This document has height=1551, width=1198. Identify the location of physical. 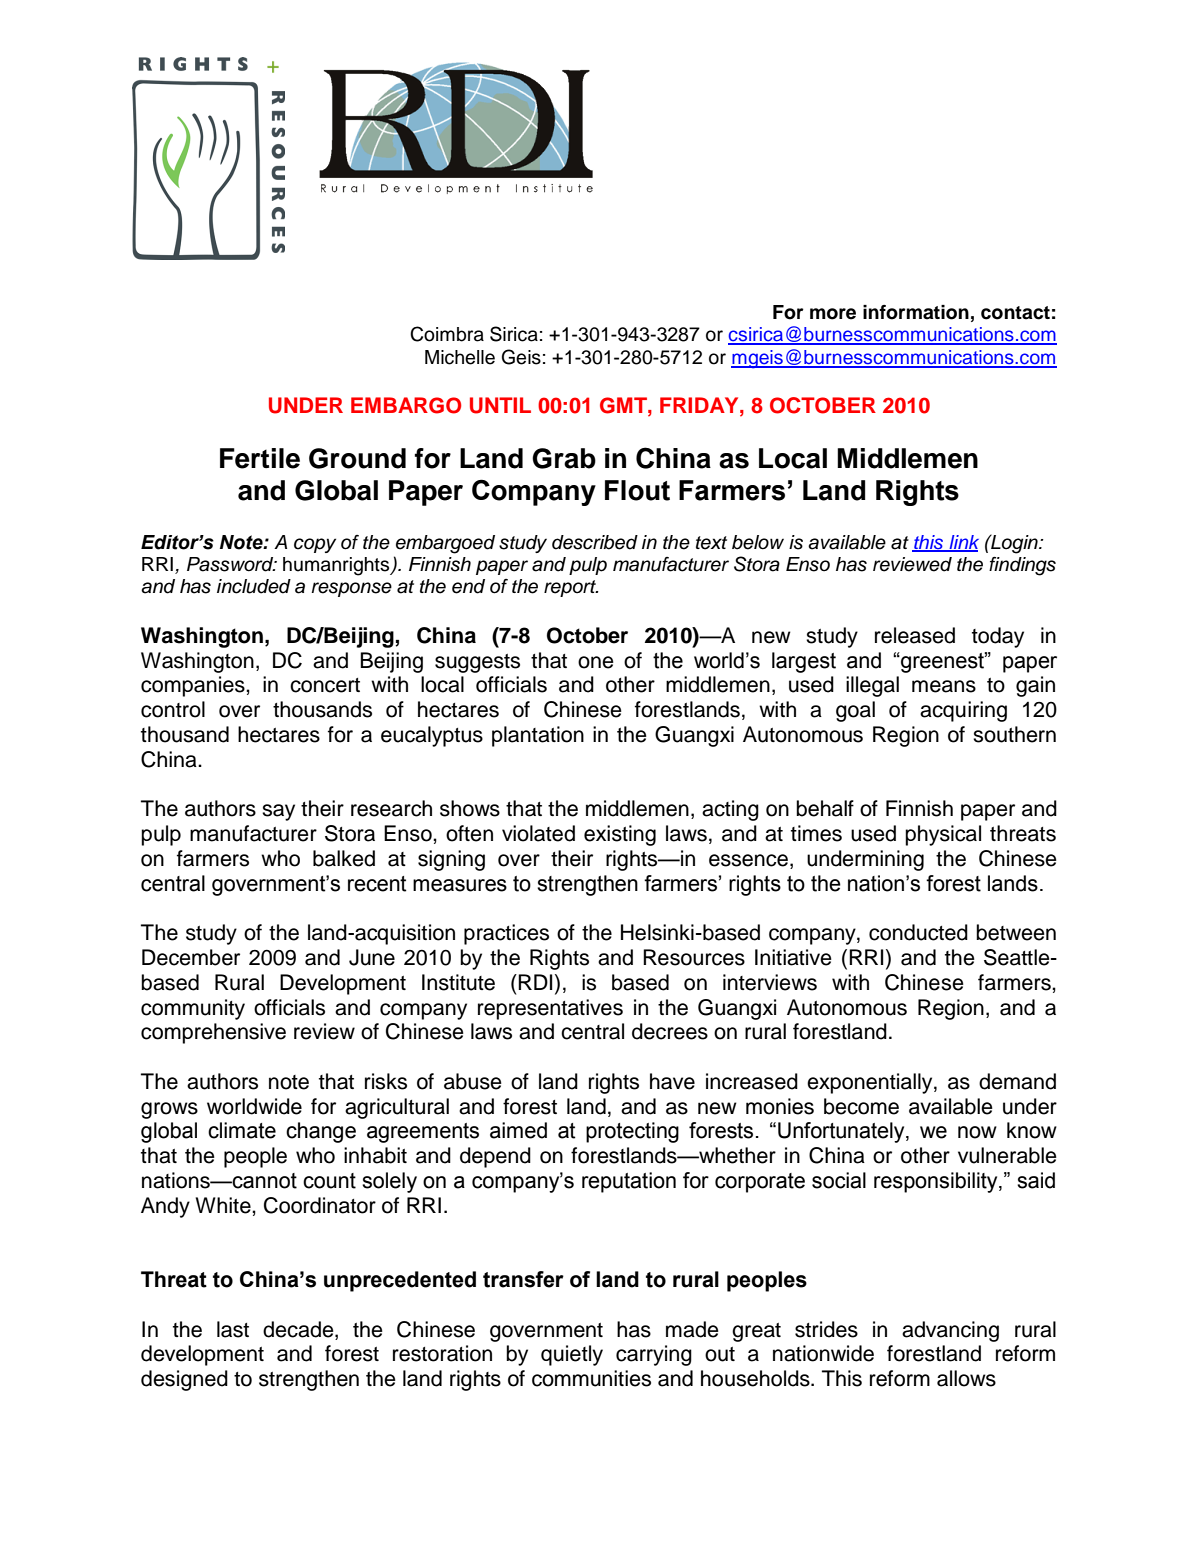
(943, 835).
